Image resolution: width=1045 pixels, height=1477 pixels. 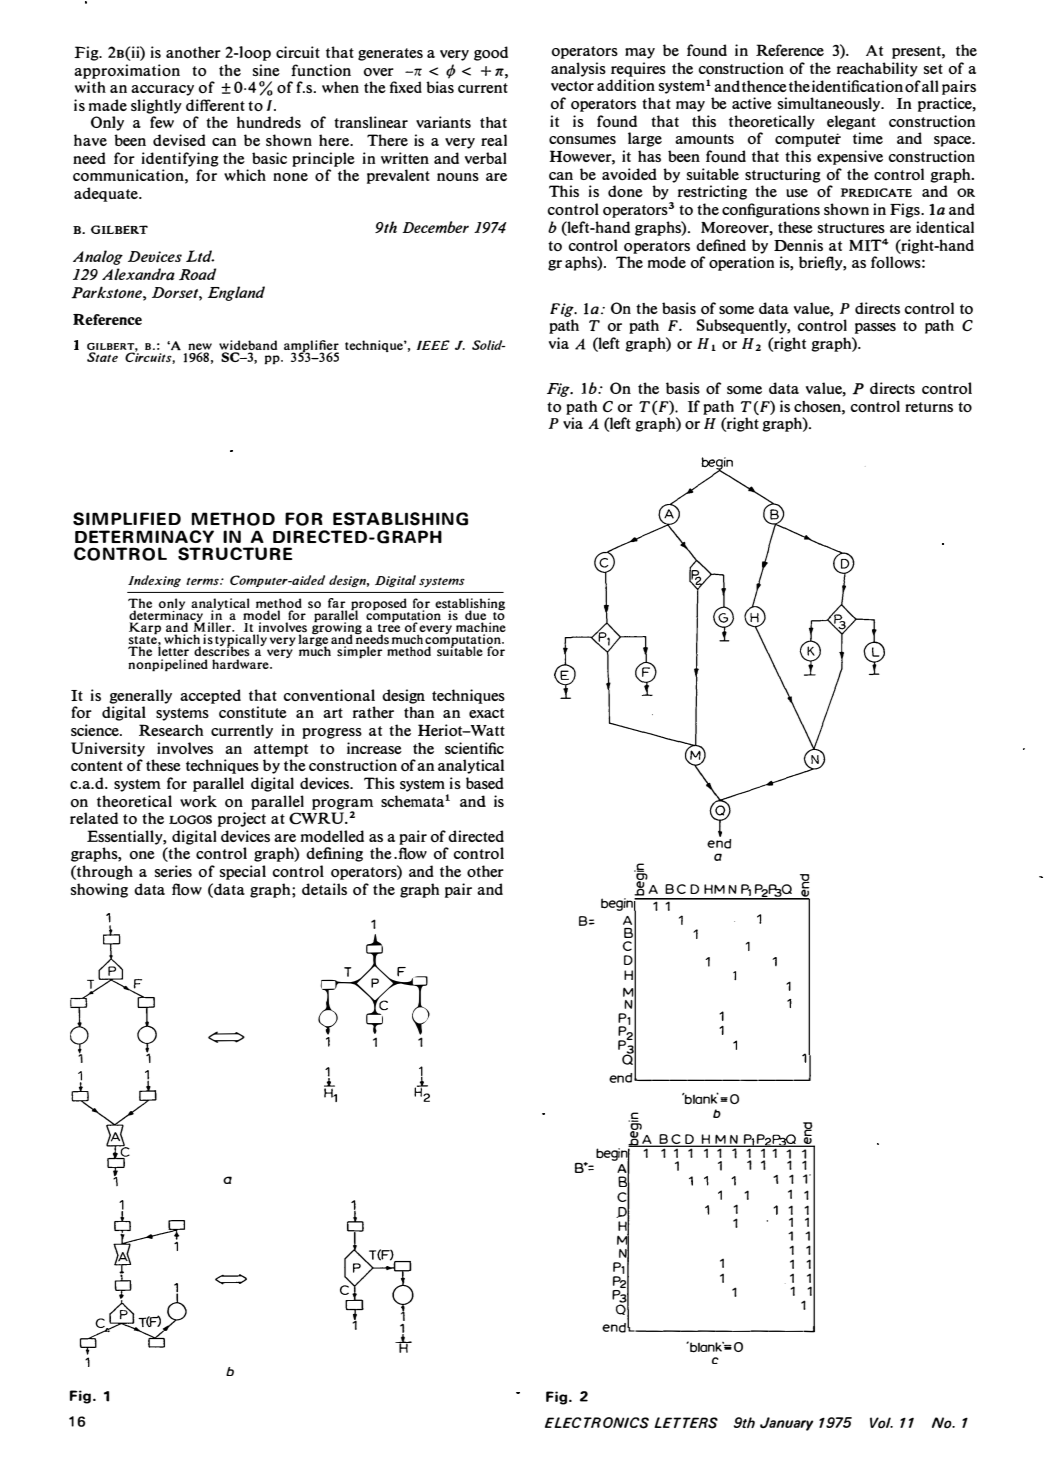 I want to click on vector, so click(x=572, y=86).
